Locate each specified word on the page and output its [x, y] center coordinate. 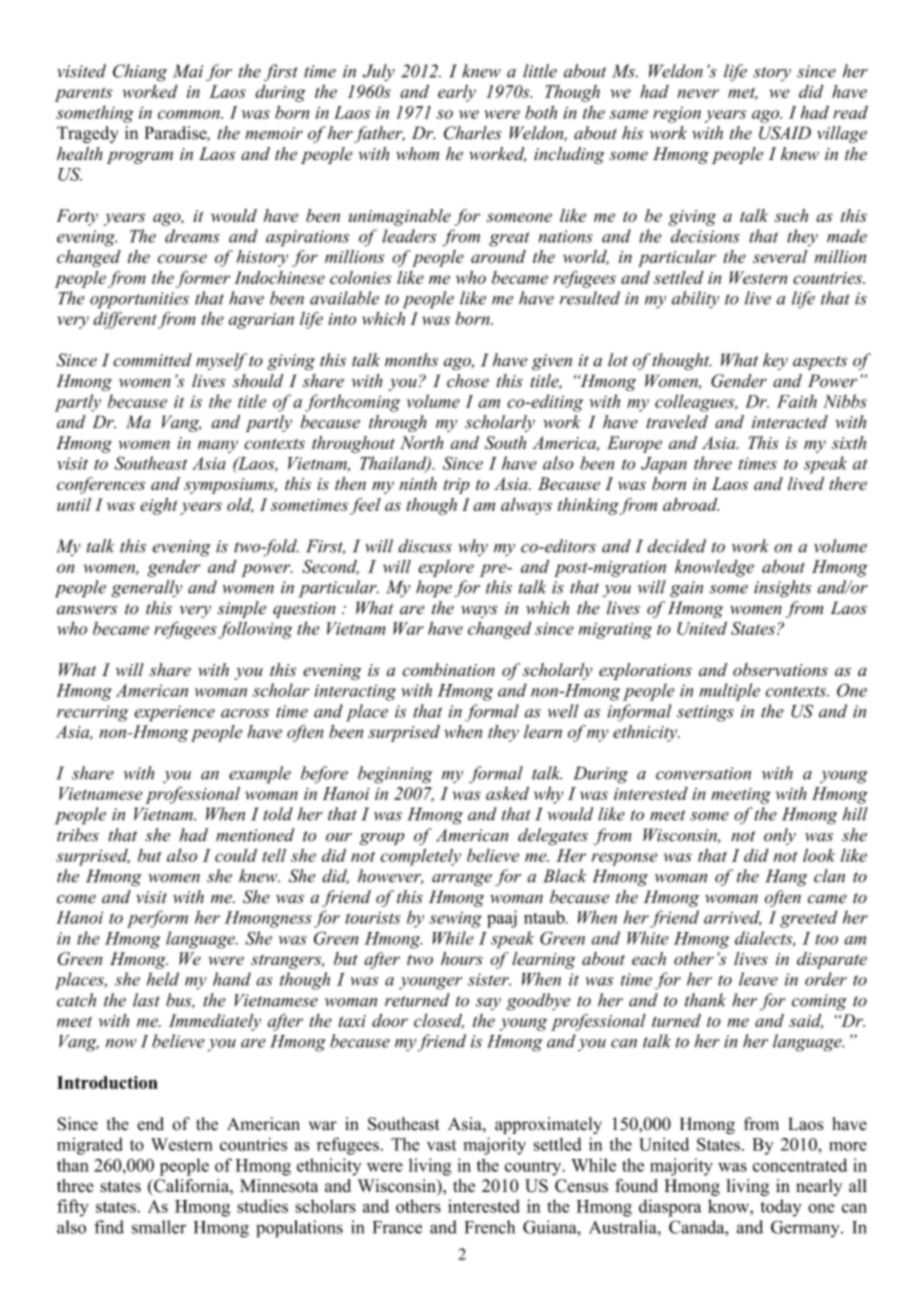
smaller [159, 1227]
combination [448, 670]
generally [147, 589]
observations [780, 670]
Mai [188, 71]
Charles [472, 133]
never [698, 93]
